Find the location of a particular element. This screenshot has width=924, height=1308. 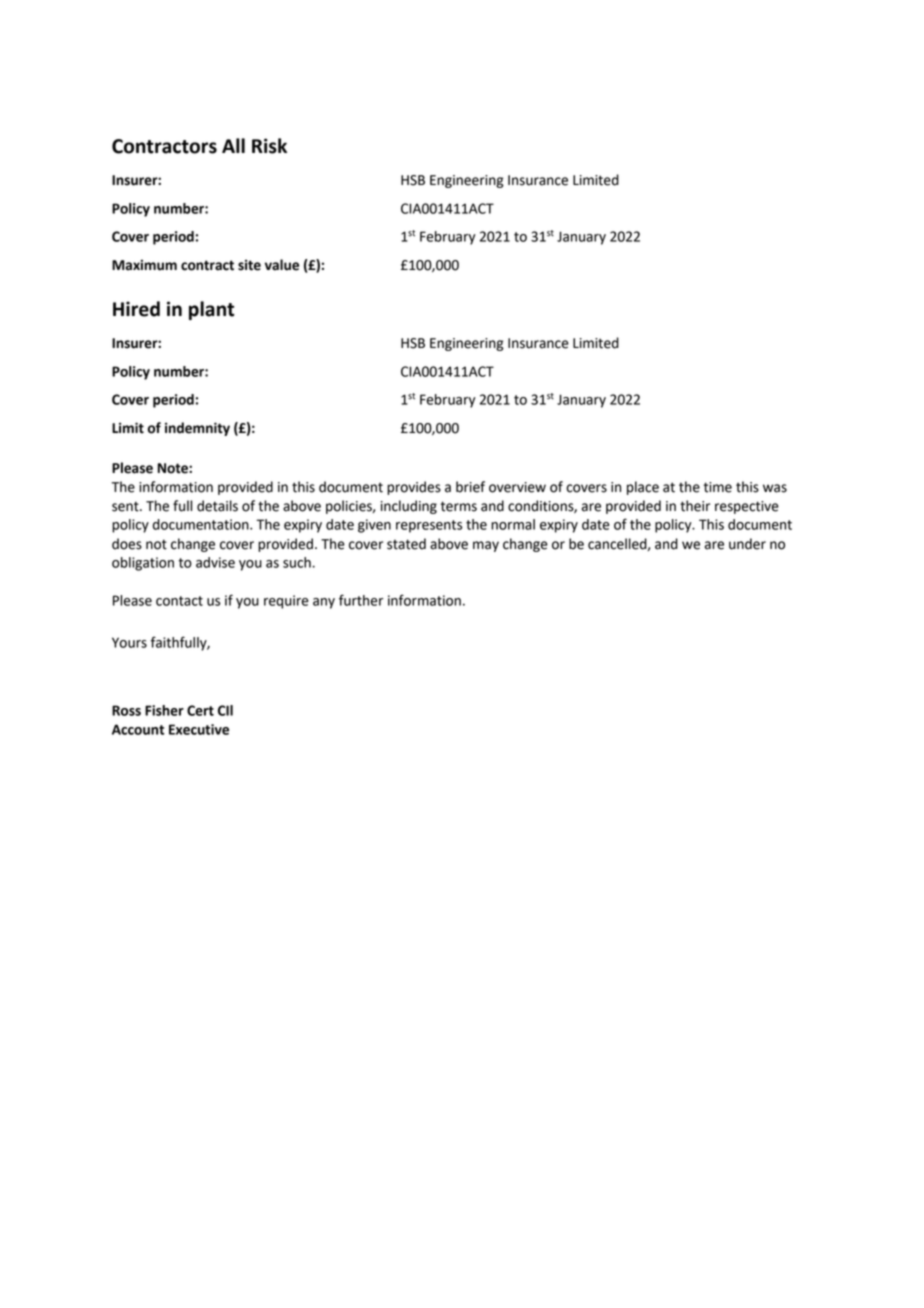

All is located at coordinates (233, 145).
